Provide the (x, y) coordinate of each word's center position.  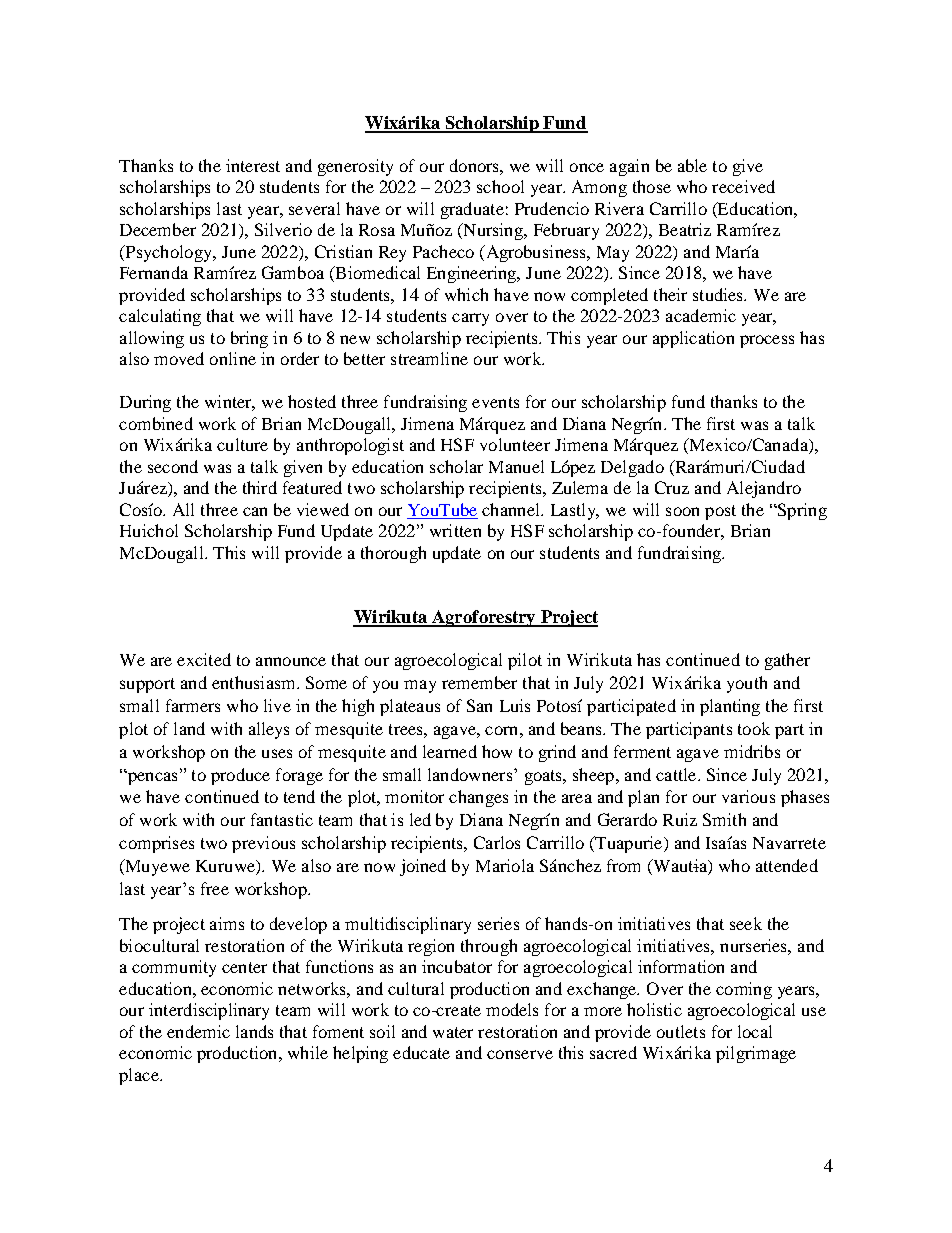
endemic (198, 1031)
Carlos (497, 842)
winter (230, 403)
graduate (472, 210)
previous (263, 844)
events (495, 402)
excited (204, 659)
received (743, 186)
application (693, 339)
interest (253, 165)
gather (787, 661)
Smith (724, 819)
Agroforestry (484, 618)
